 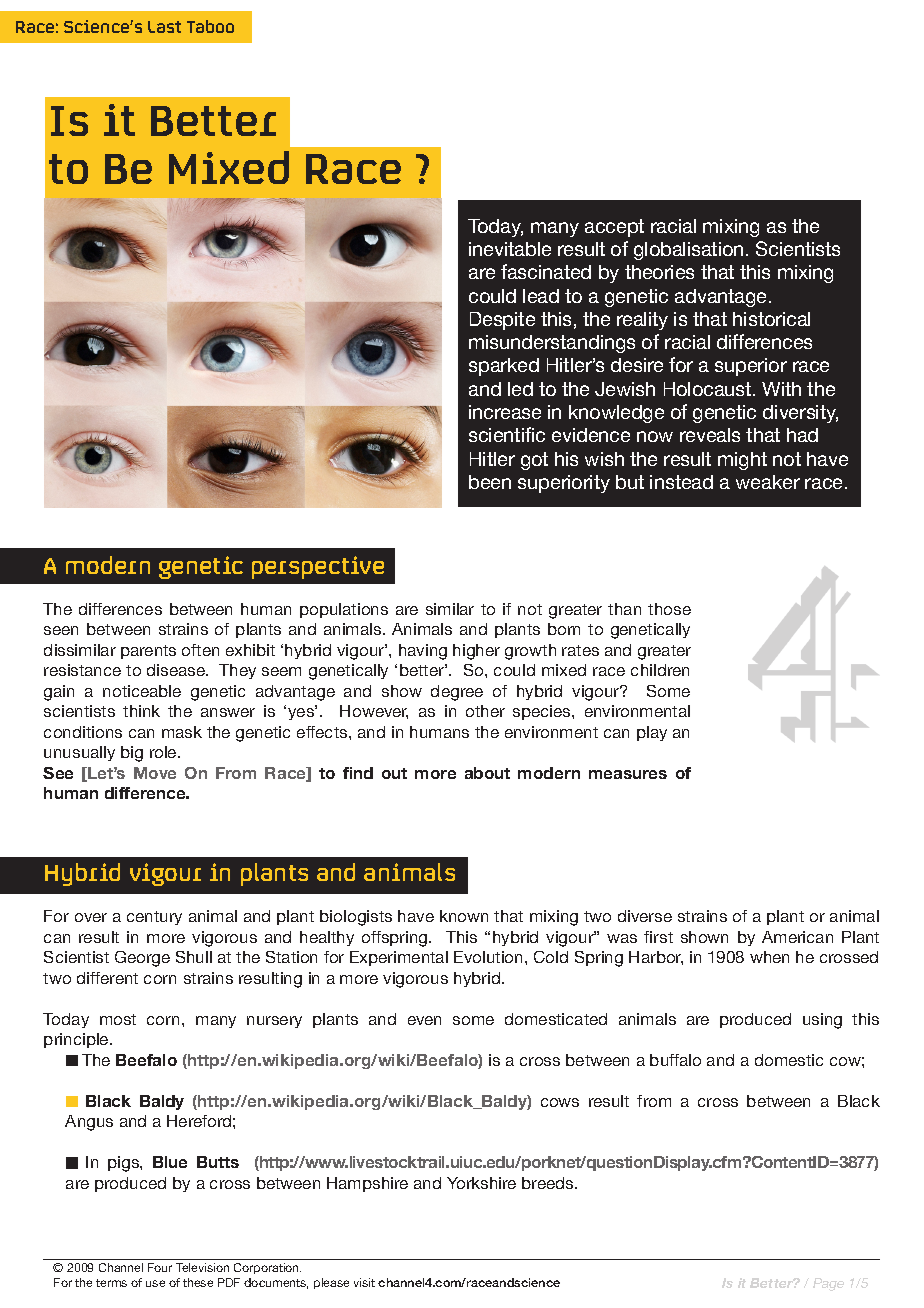 What do you see at coordinates (423, 652) in the document?
I see `having` at bounding box center [423, 652].
